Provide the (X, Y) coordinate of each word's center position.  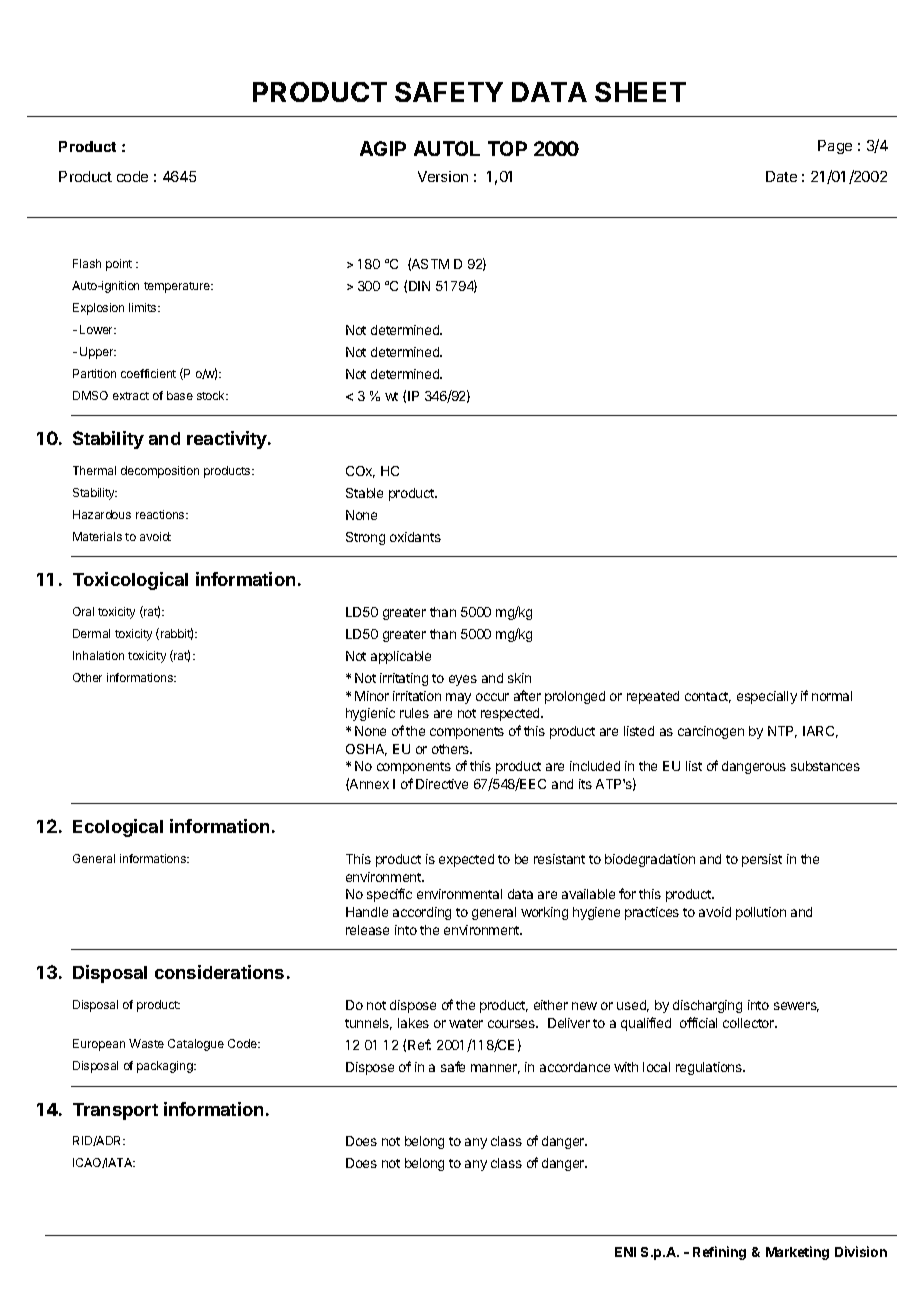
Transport (115, 1111)
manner (495, 1069)
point (119, 265)
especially (767, 697)
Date (781, 176)
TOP (507, 148)
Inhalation (98, 655)
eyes (463, 680)
